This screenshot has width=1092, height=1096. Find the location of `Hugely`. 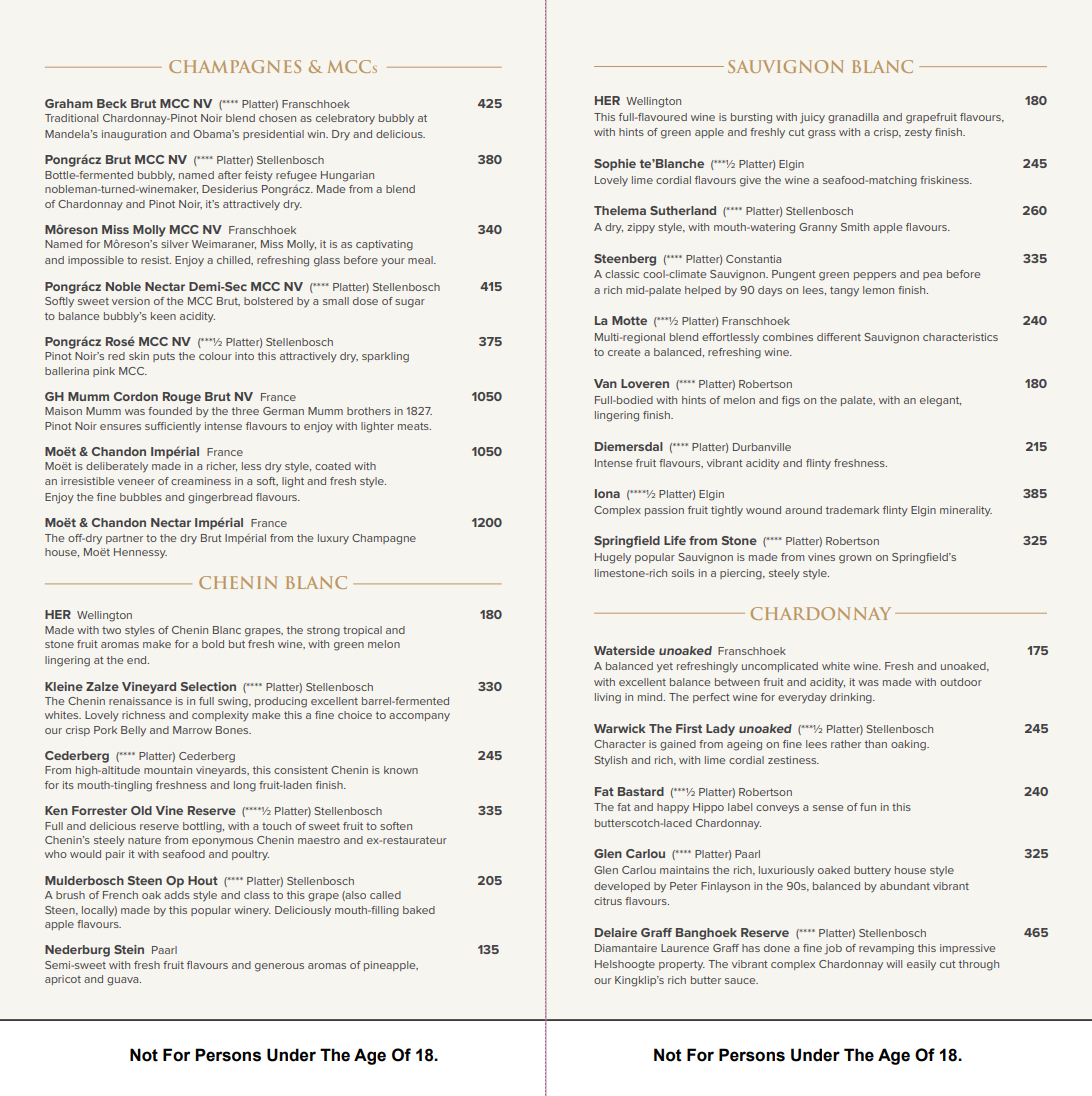

Hugely is located at coordinates (613, 558).
